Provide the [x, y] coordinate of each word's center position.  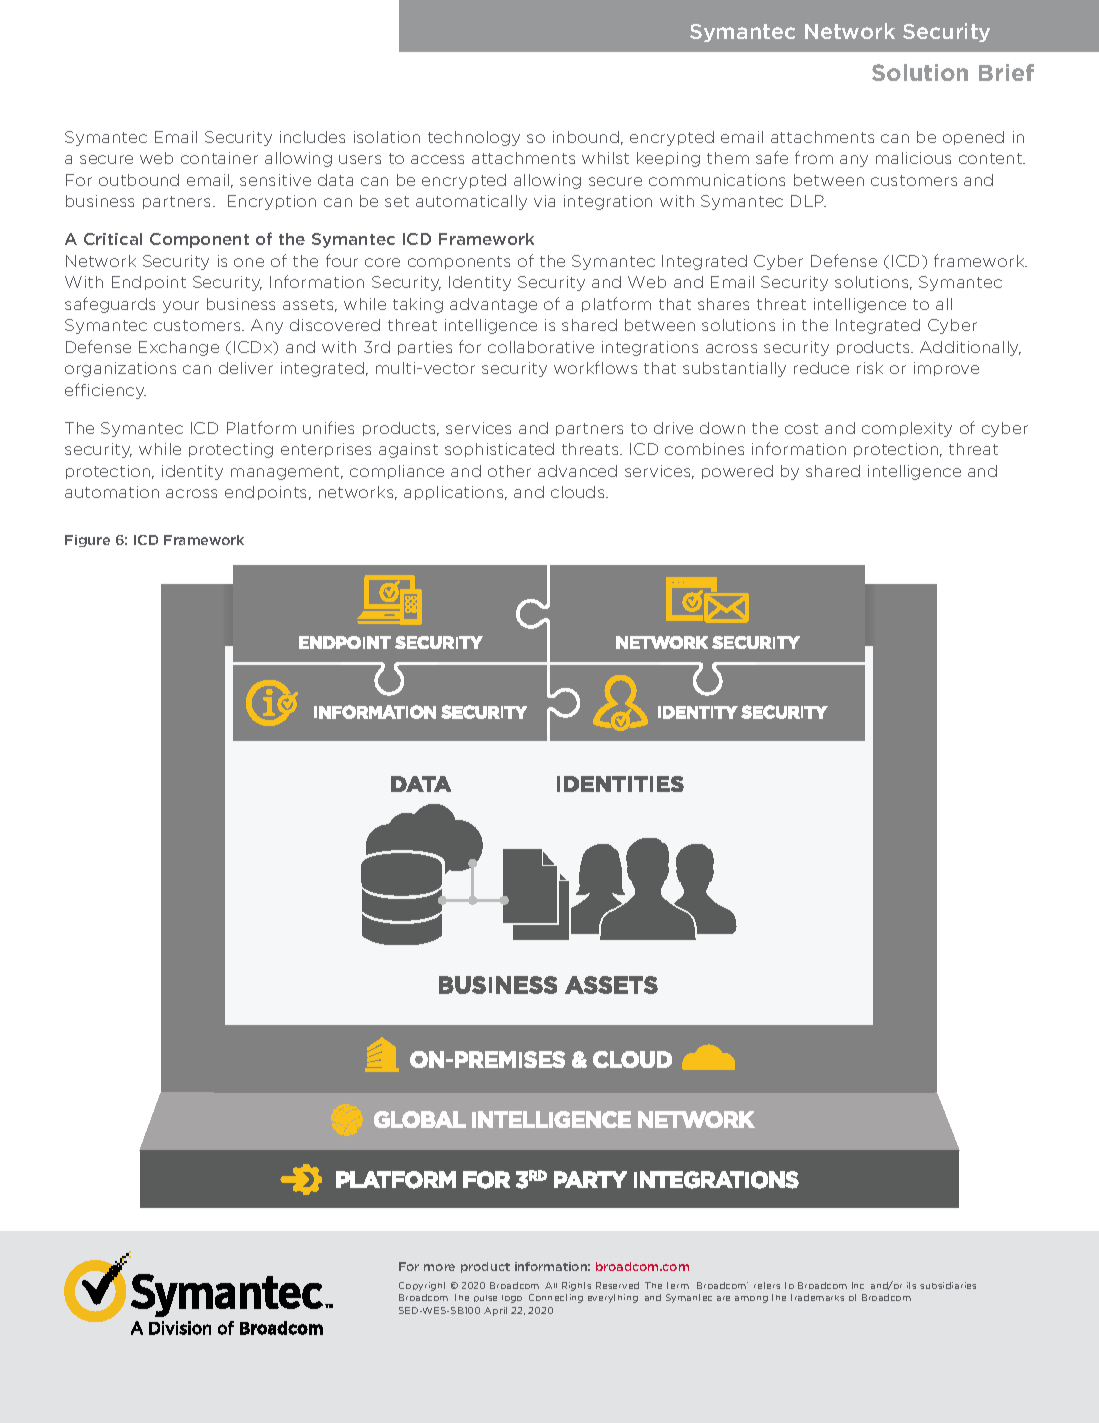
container [219, 158]
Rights [576, 1286]
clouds [579, 492]
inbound [586, 137]
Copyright [422, 1286]
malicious [913, 158]
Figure [87, 541]
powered [737, 472]
